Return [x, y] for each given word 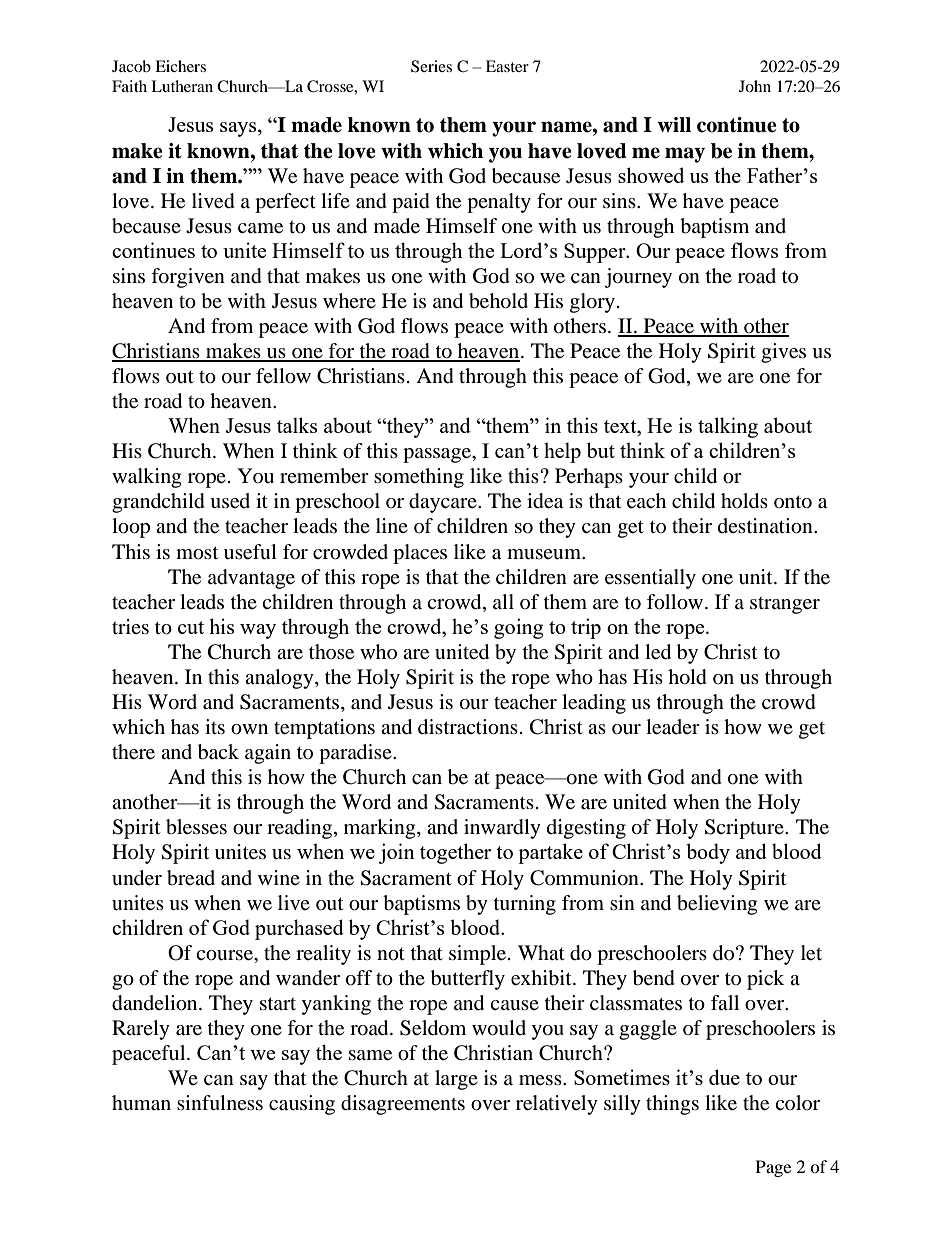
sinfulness [220, 1103]
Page [773, 1168]
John [755, 86]
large [456, 1080]
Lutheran [182, 86]
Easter [507, 66]
